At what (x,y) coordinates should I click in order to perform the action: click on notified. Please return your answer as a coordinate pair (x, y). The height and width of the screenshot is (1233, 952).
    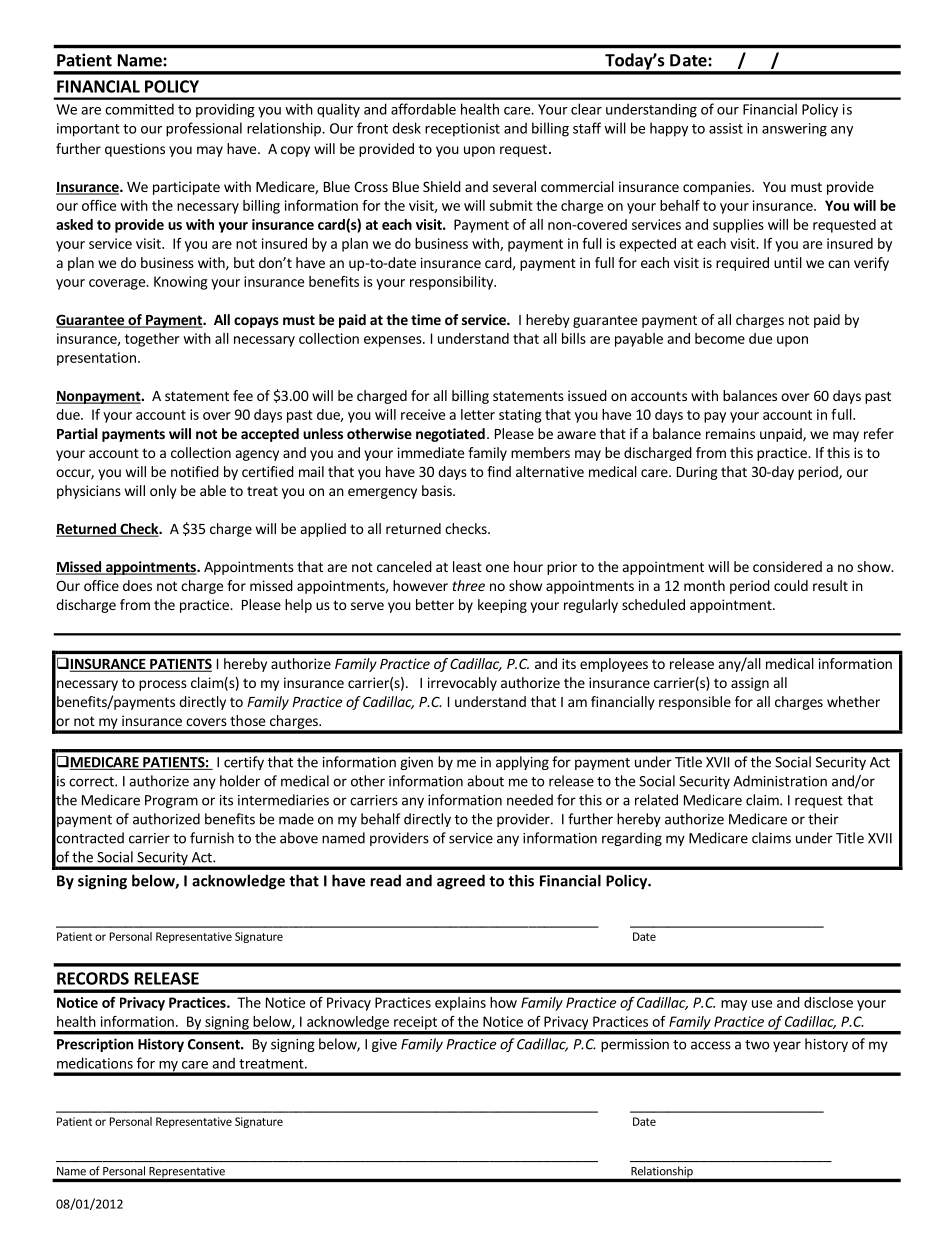
    Looking at the image, I should click on (195, 471).
